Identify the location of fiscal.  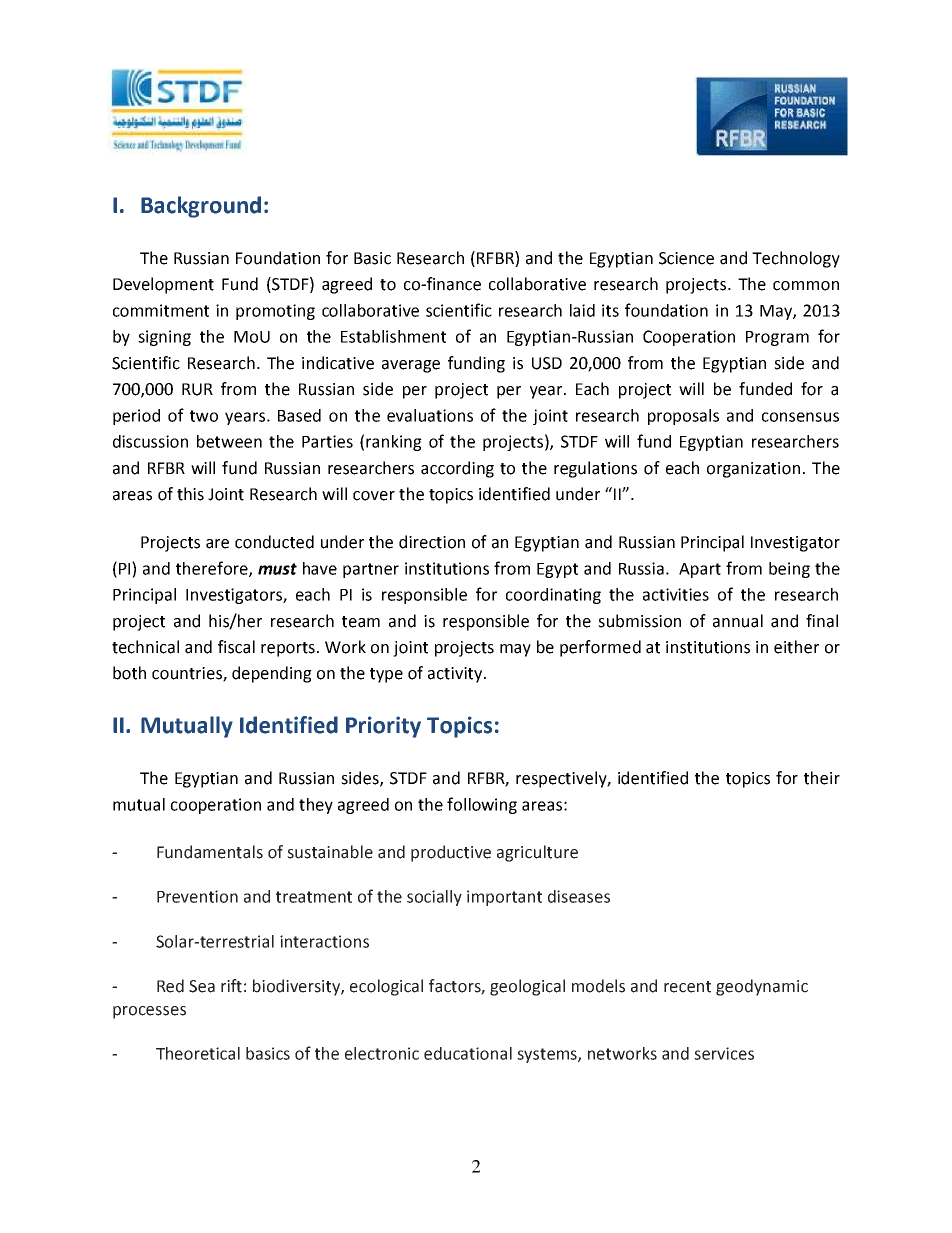
(236, 647).
